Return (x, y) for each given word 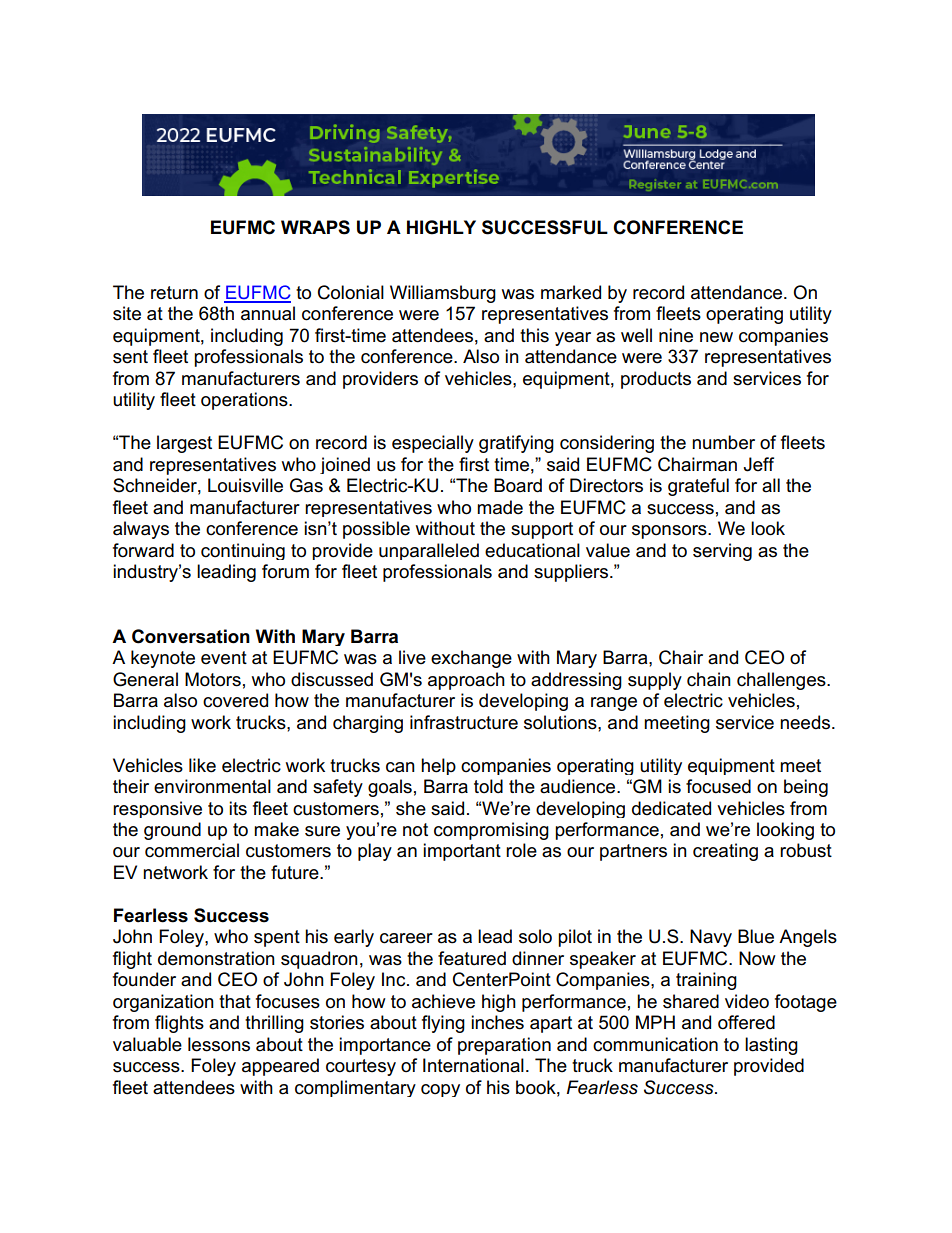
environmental (212, 786)
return (174, 293)
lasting (771, 1046)
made (500, 507)
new (716, 337)
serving (722, 552)
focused (718, 786)
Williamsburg (443, 294)
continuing (243, 551)
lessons (219, 1044)
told (488, 786)
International (473, 1065)
